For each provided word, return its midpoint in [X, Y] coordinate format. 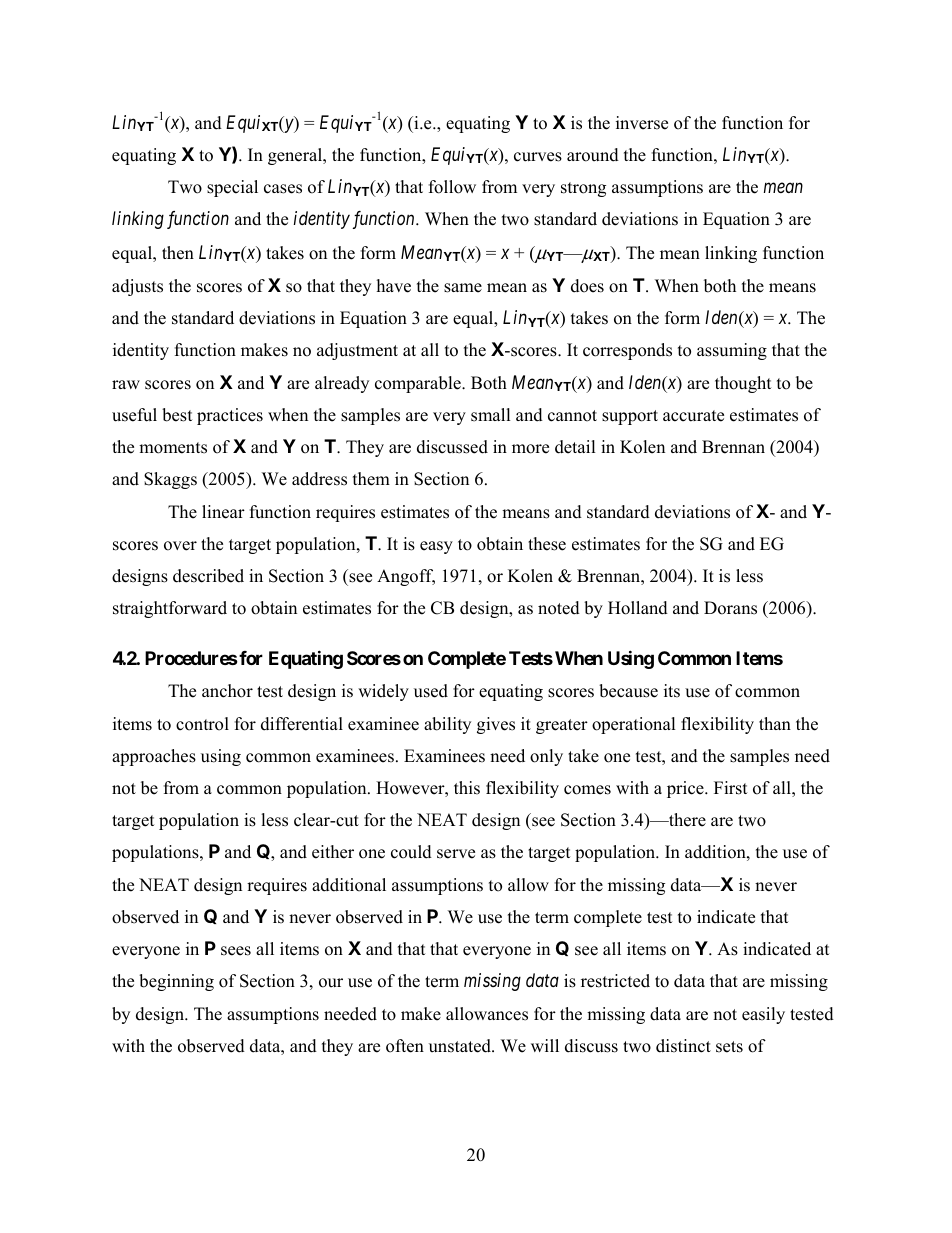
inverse [642, 123]
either [333, 852]
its [672, 691]
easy [436, 547]
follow [452, 187]
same [463, 288]
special [232, 188]
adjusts [137, 287]
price [686, 789]
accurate [693, 416]
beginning [176, 982]
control [202, 724]
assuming [732, 351]
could [411, 852]
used [431, 691]
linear [223, 512]
